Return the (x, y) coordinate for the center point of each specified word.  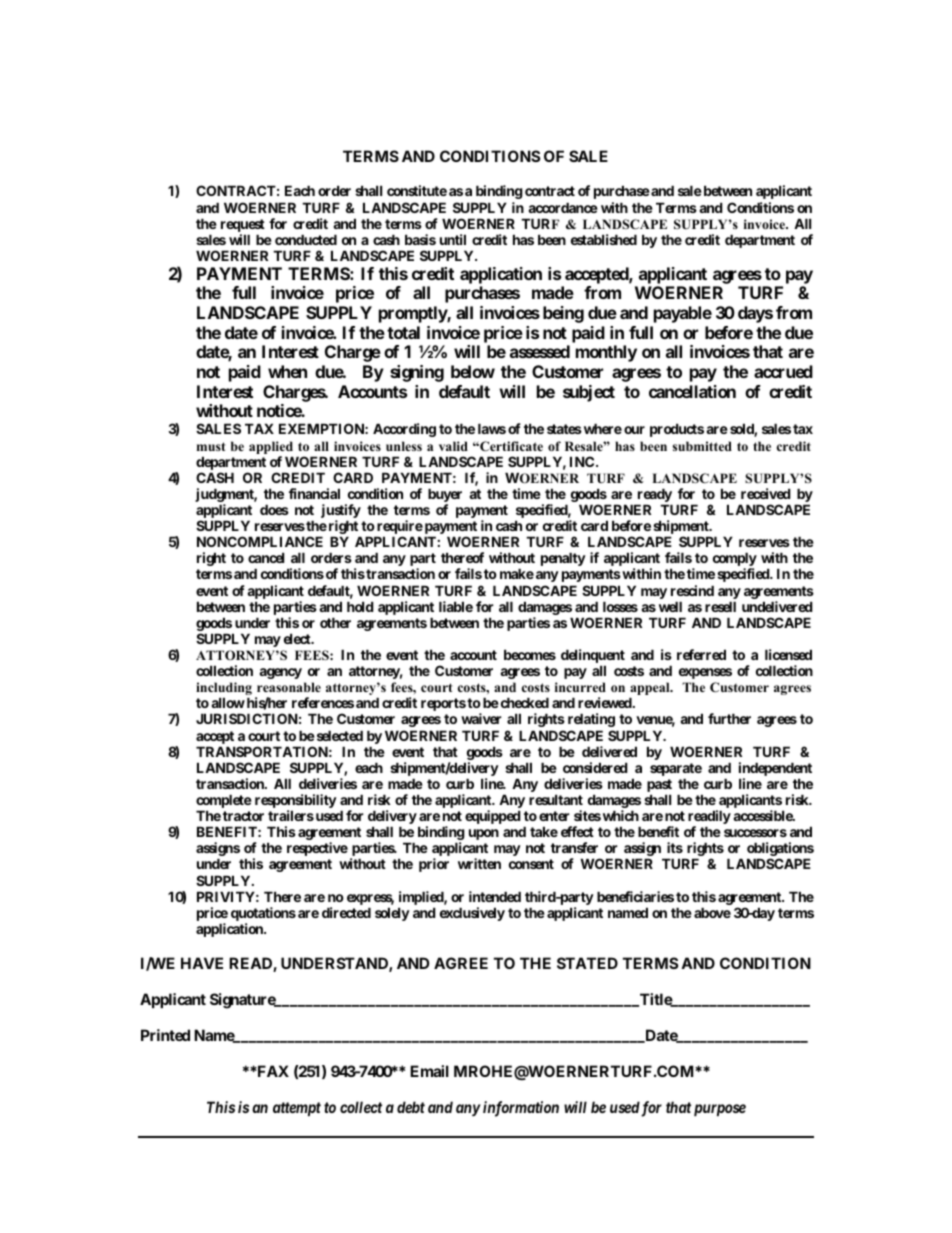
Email (429, 1071)
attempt (297, 1109)
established (604, 239)
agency (280, 673)
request (243, 225)
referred (701, 654)
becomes (530, 654)
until (453, 239)
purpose (720, 1110)
